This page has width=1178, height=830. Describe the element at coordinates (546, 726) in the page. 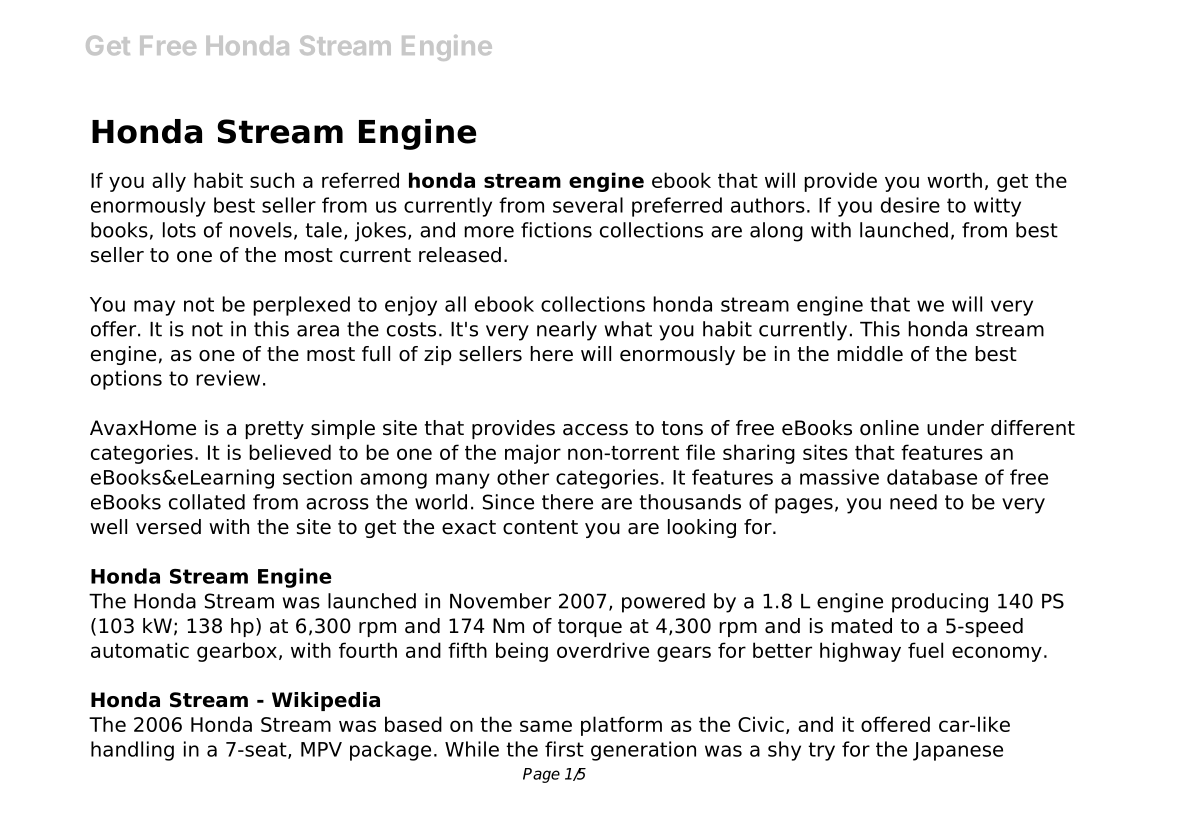

I see `same` at that location.
